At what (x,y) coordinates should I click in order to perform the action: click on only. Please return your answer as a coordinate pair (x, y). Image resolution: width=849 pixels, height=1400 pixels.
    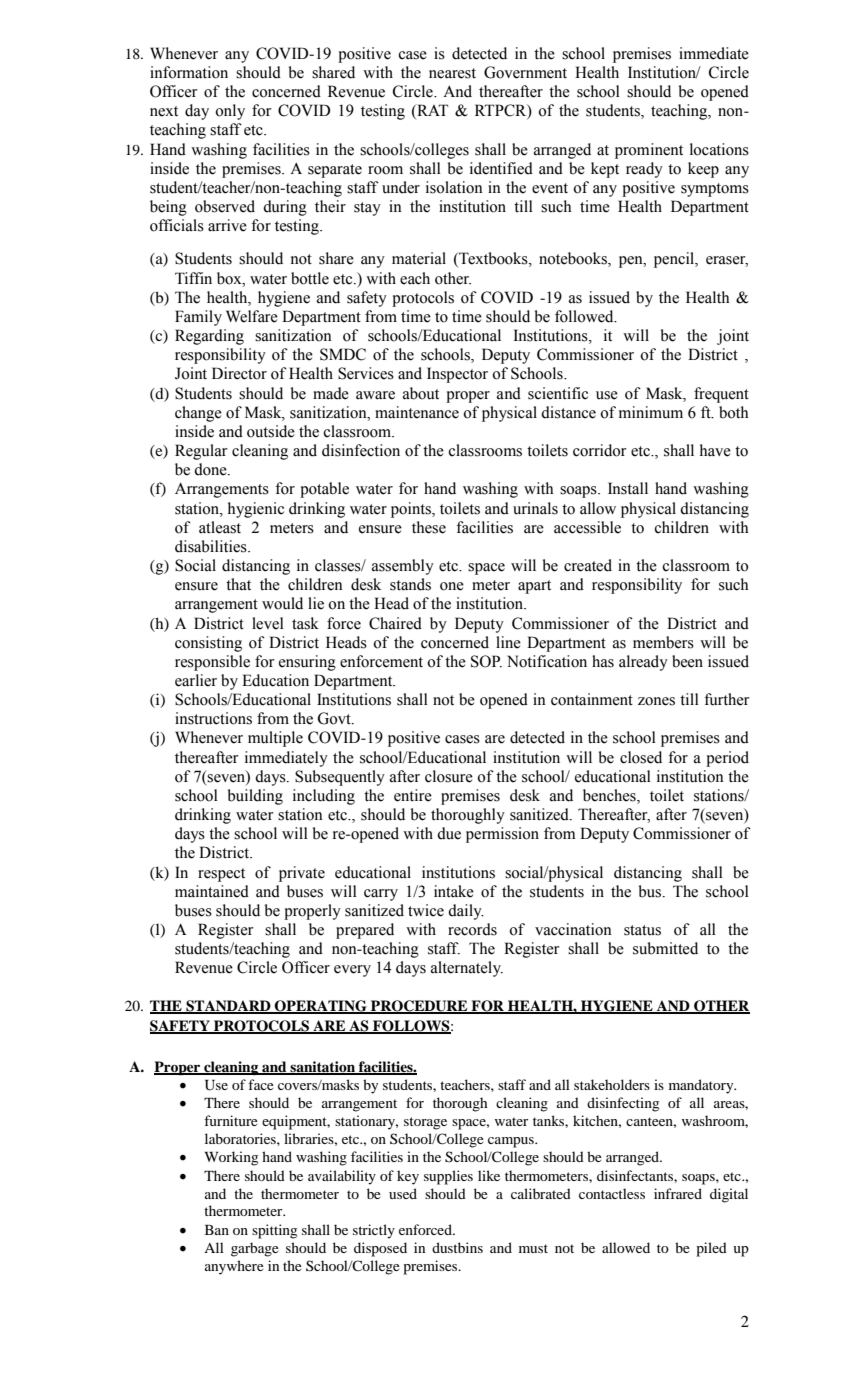
    Looking at the image, I should click on (230, 112).
